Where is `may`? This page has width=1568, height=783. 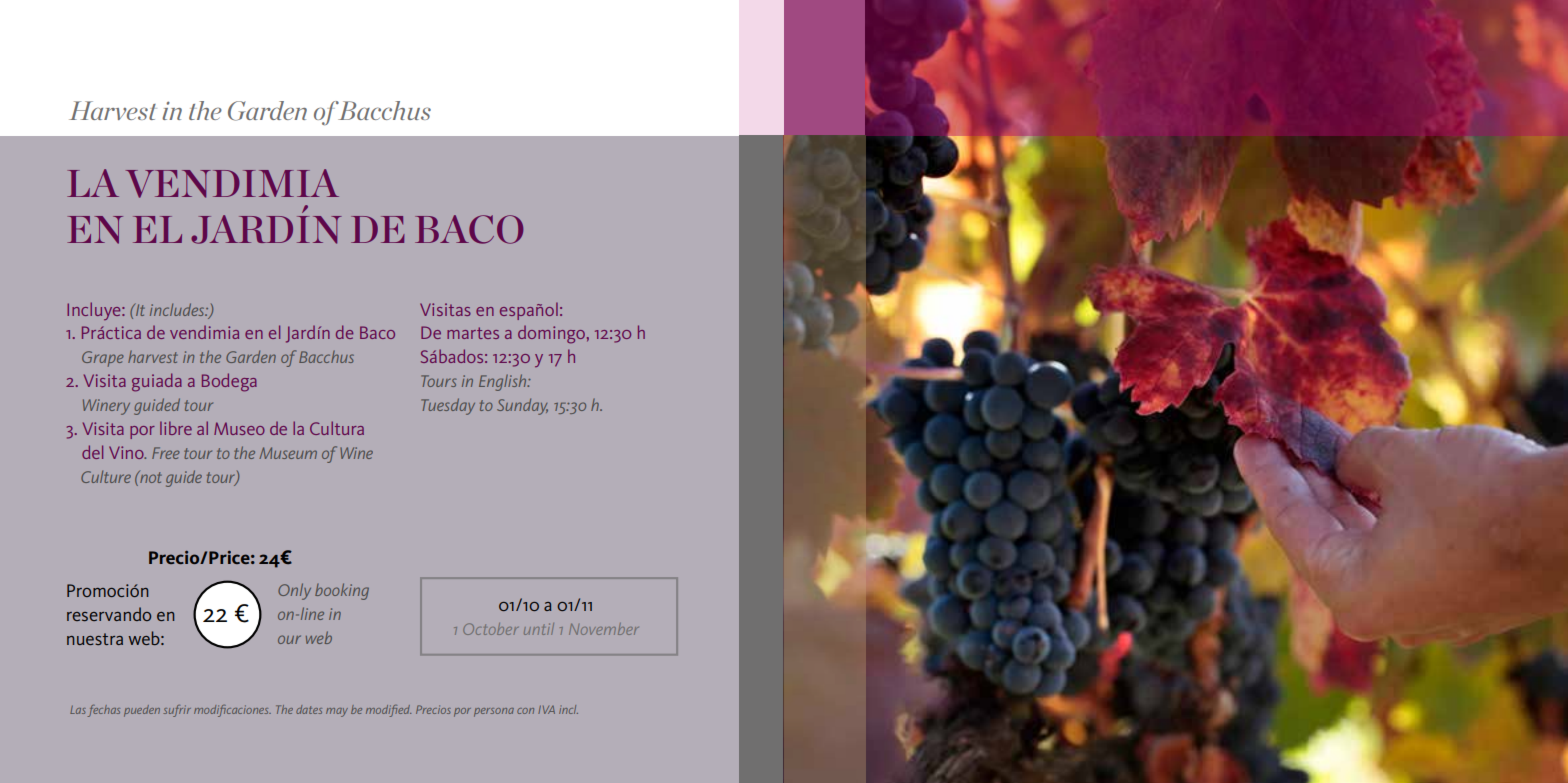 may is located at coordinates (337, 712).
